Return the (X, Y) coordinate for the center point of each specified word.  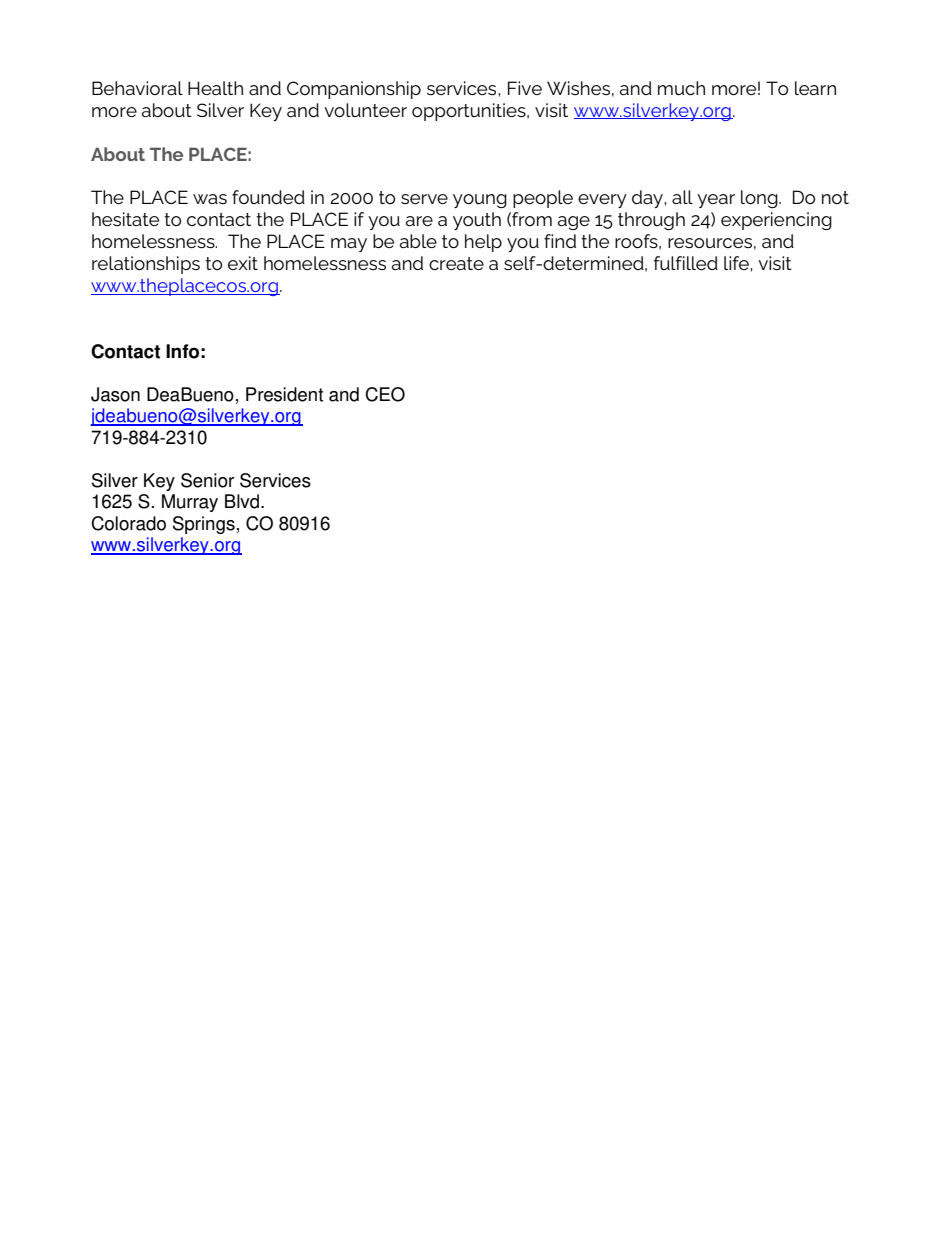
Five (525, 88)
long (760, 199)
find (560, 241)
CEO (385, 394)
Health (215, 88)
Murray (190, 503)
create (456, 263)
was (210, 199)
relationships (146, 265)
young (480, 201)
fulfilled (686, 263)
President (284, 394)
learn (815, 88)
